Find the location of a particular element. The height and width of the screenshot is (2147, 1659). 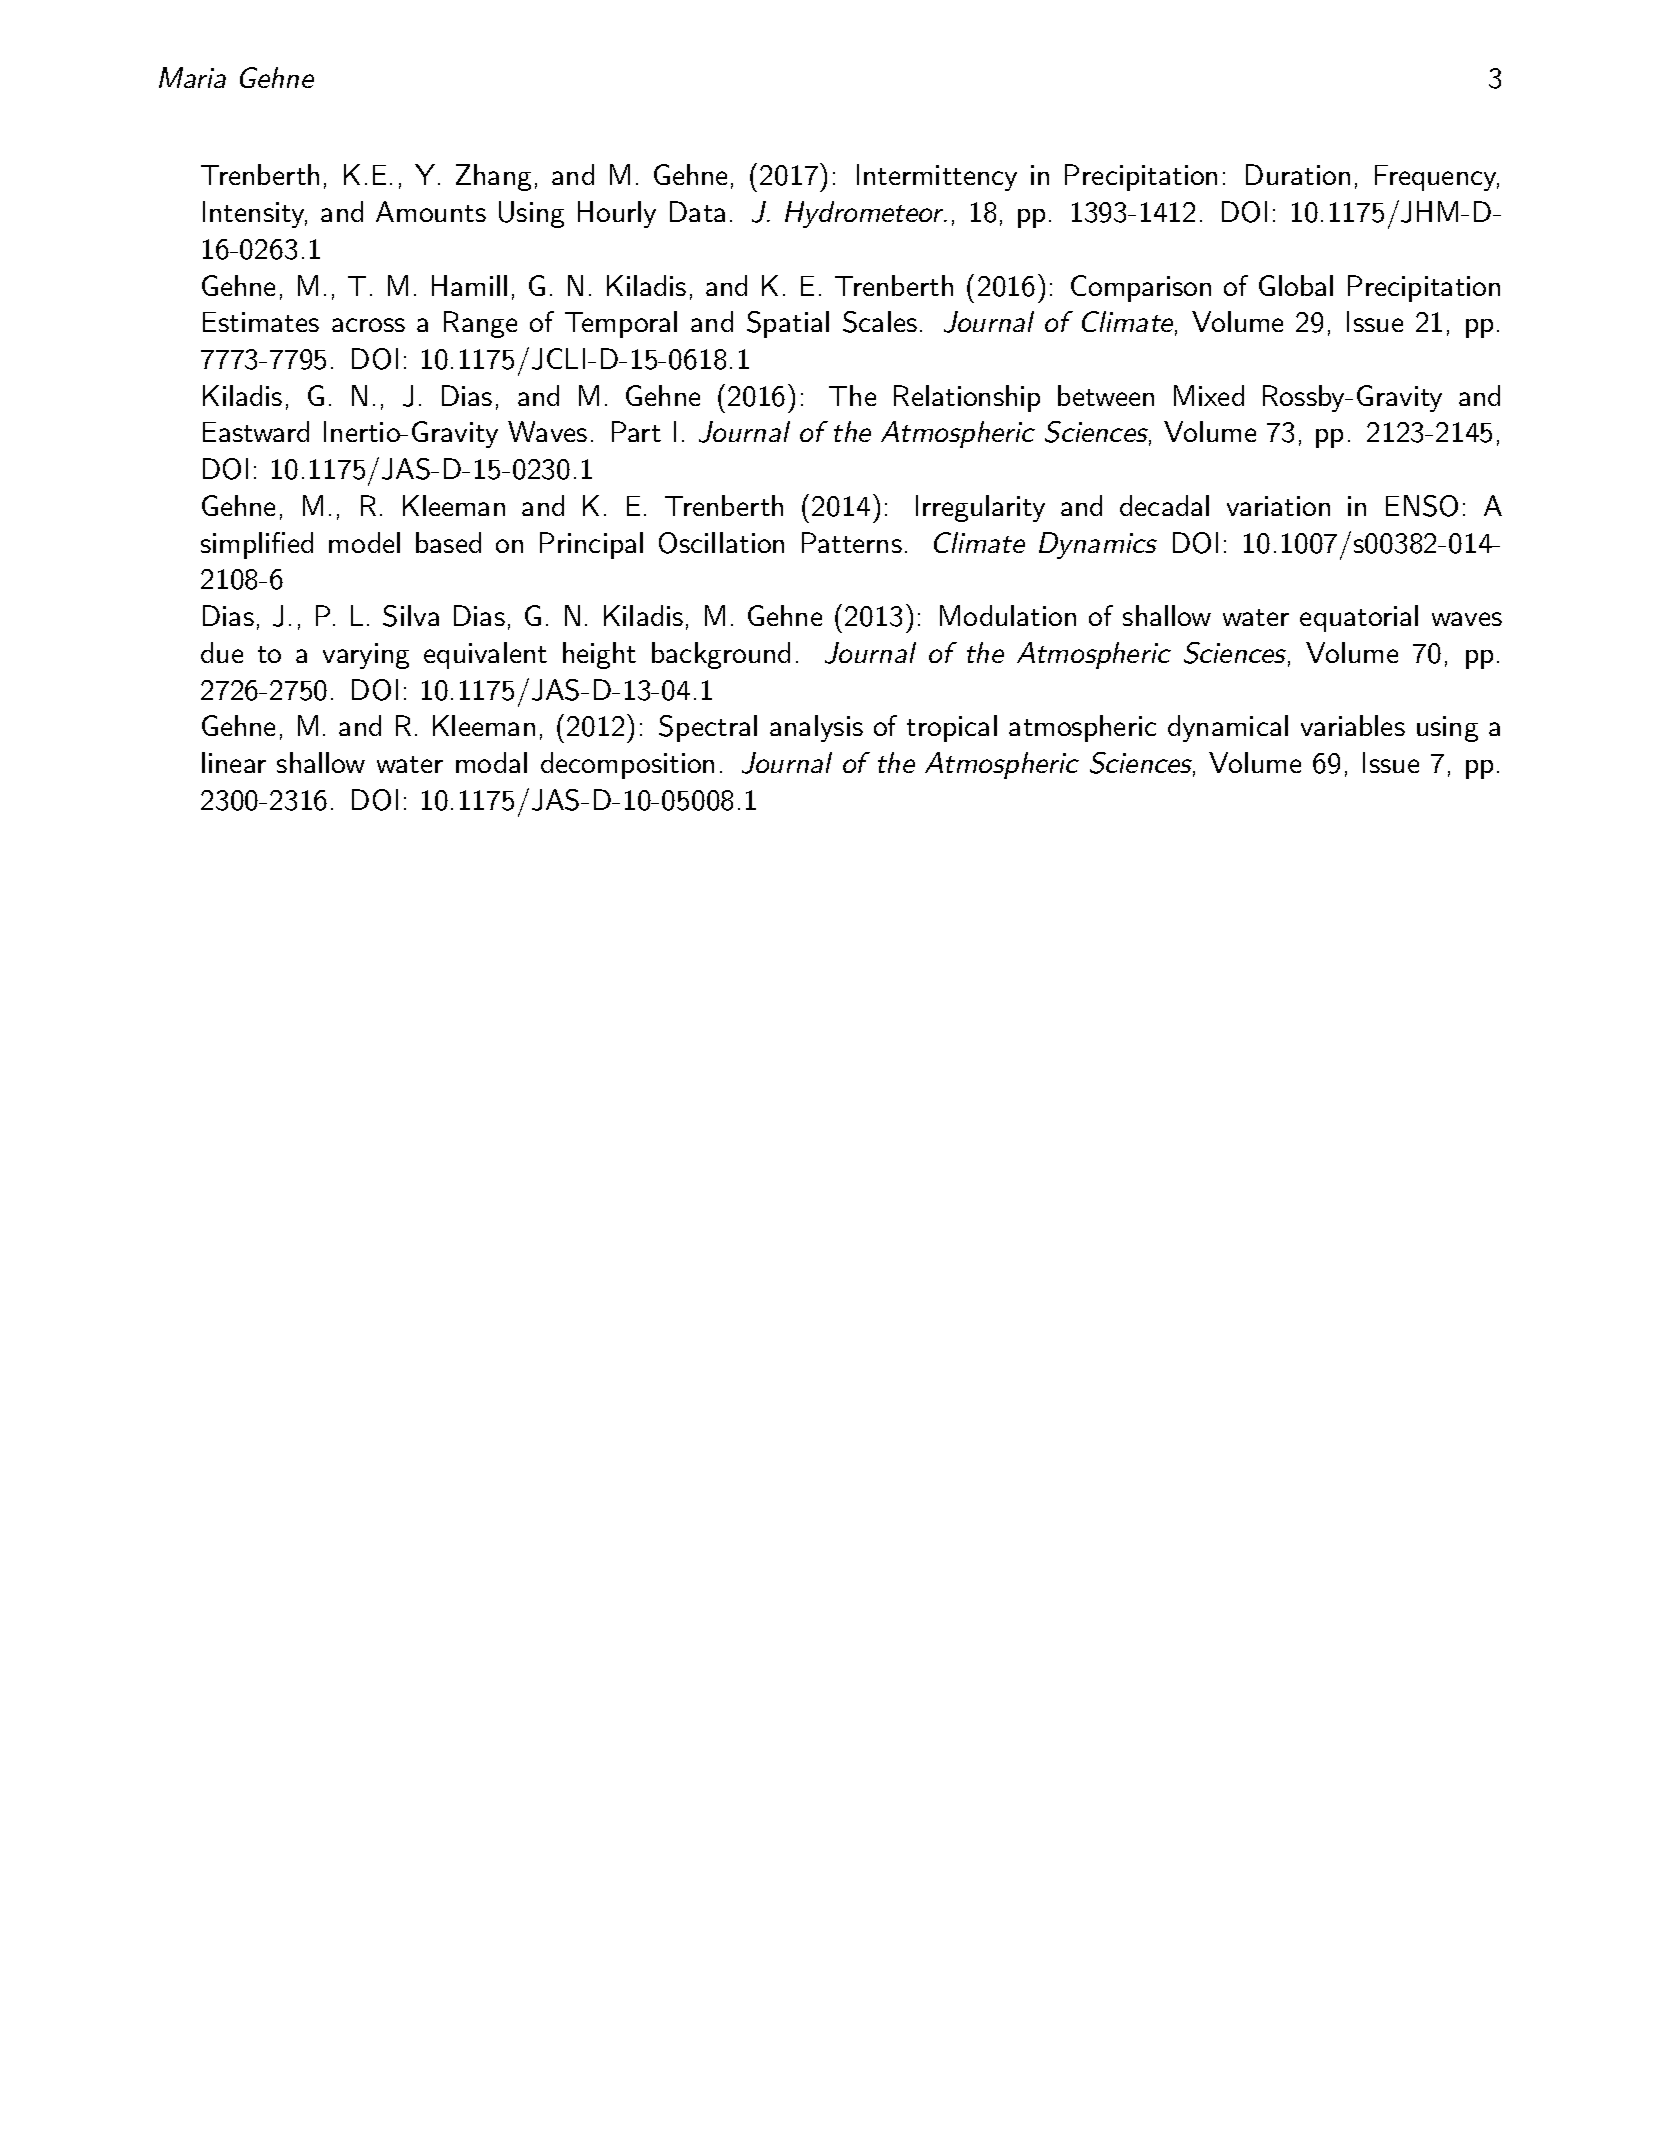

Patterns is located at coordinates (852, 542).
